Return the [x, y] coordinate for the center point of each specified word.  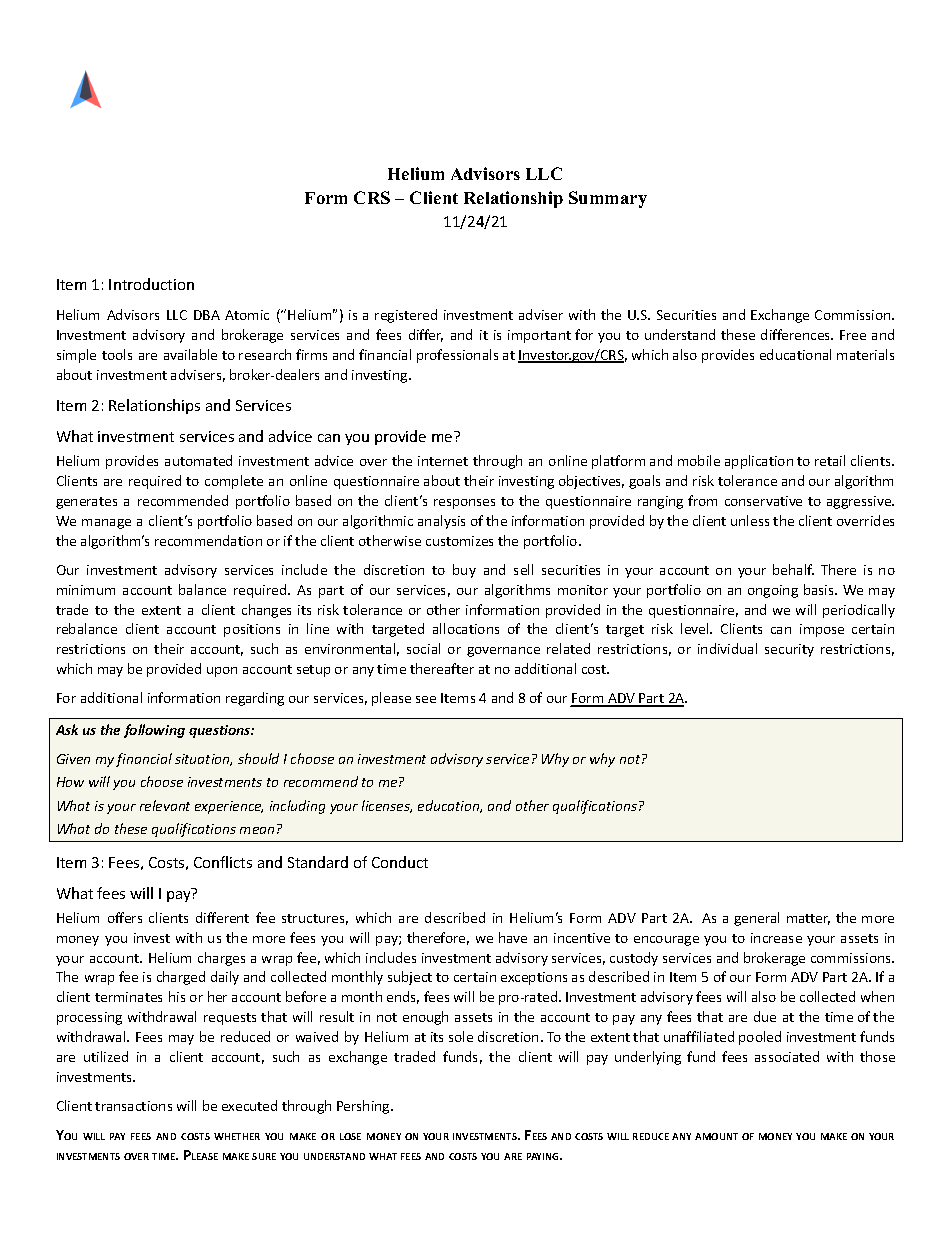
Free [853, 335]
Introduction [151, 284]
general [756, 919]
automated [198, 460]
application [759, 462]
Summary [608, 199]
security [789, 650]
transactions [133, 1106]
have [513, 937]
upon [222, 672]
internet [443, 461]
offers [125, 917]
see [426, 699]
